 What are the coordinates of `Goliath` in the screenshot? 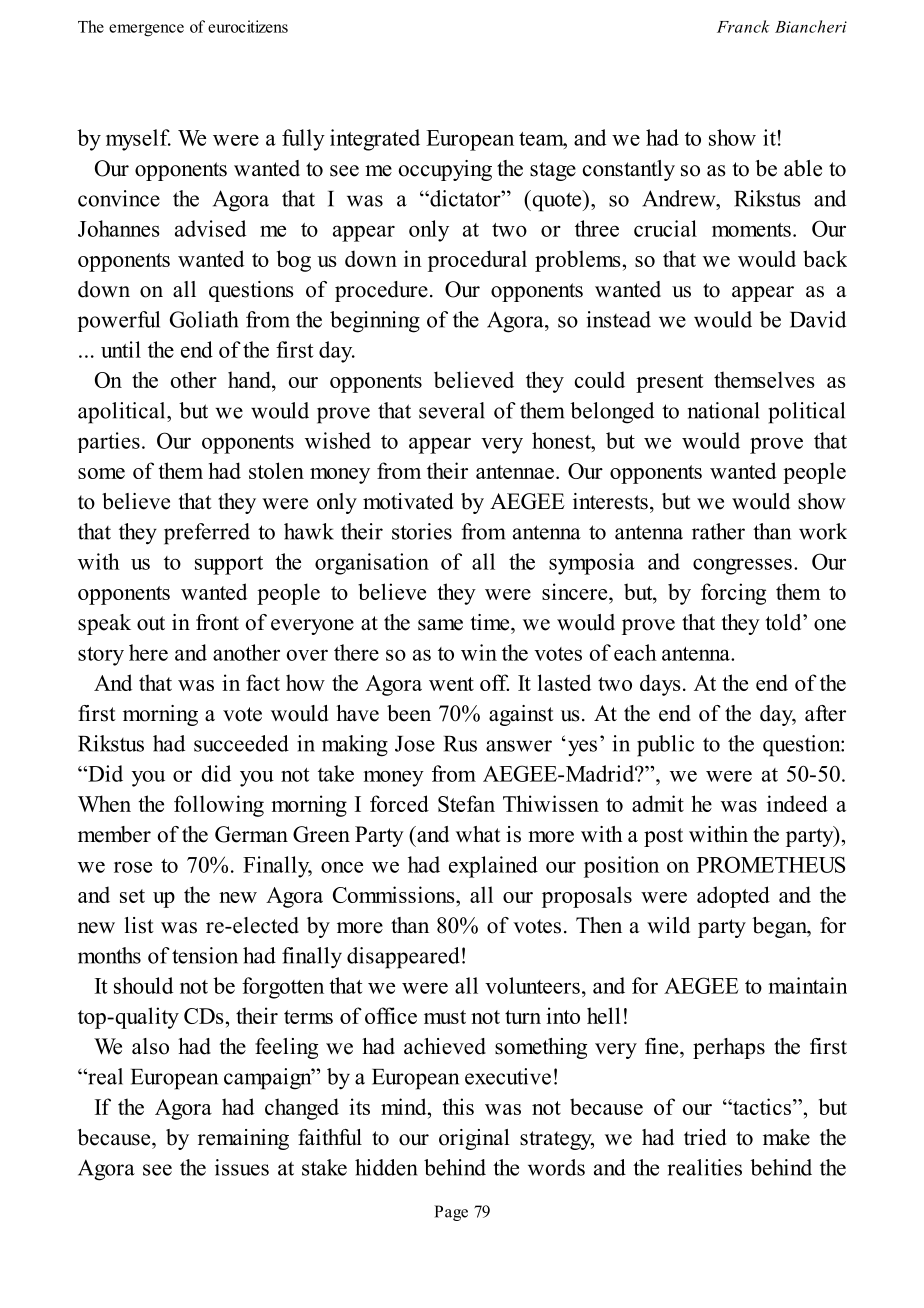 It's located at (204, 319).
